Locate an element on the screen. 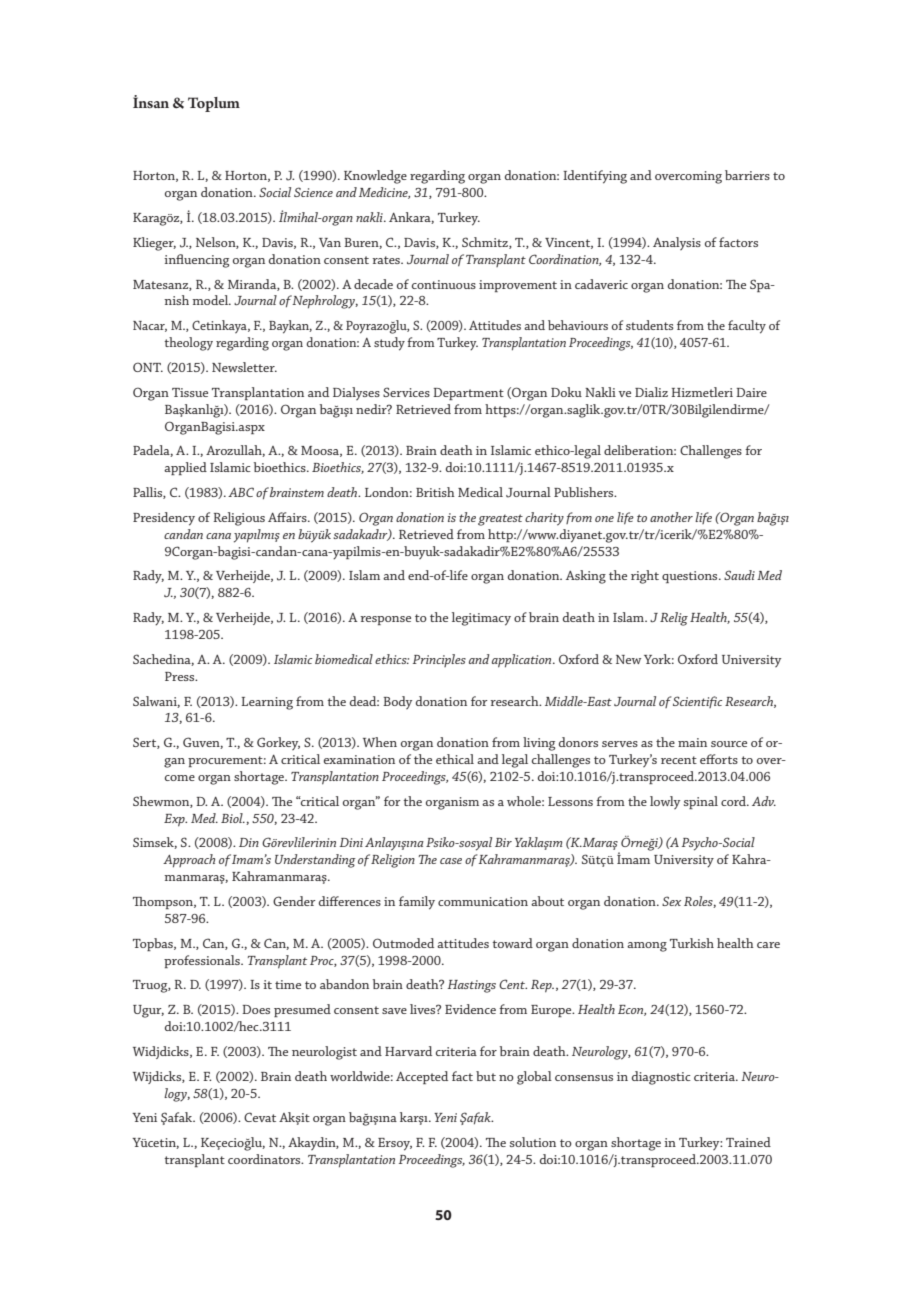 Image resolution: width=924 pixels, height=1296 pixels. Department is located at coordinates (468, 394).
